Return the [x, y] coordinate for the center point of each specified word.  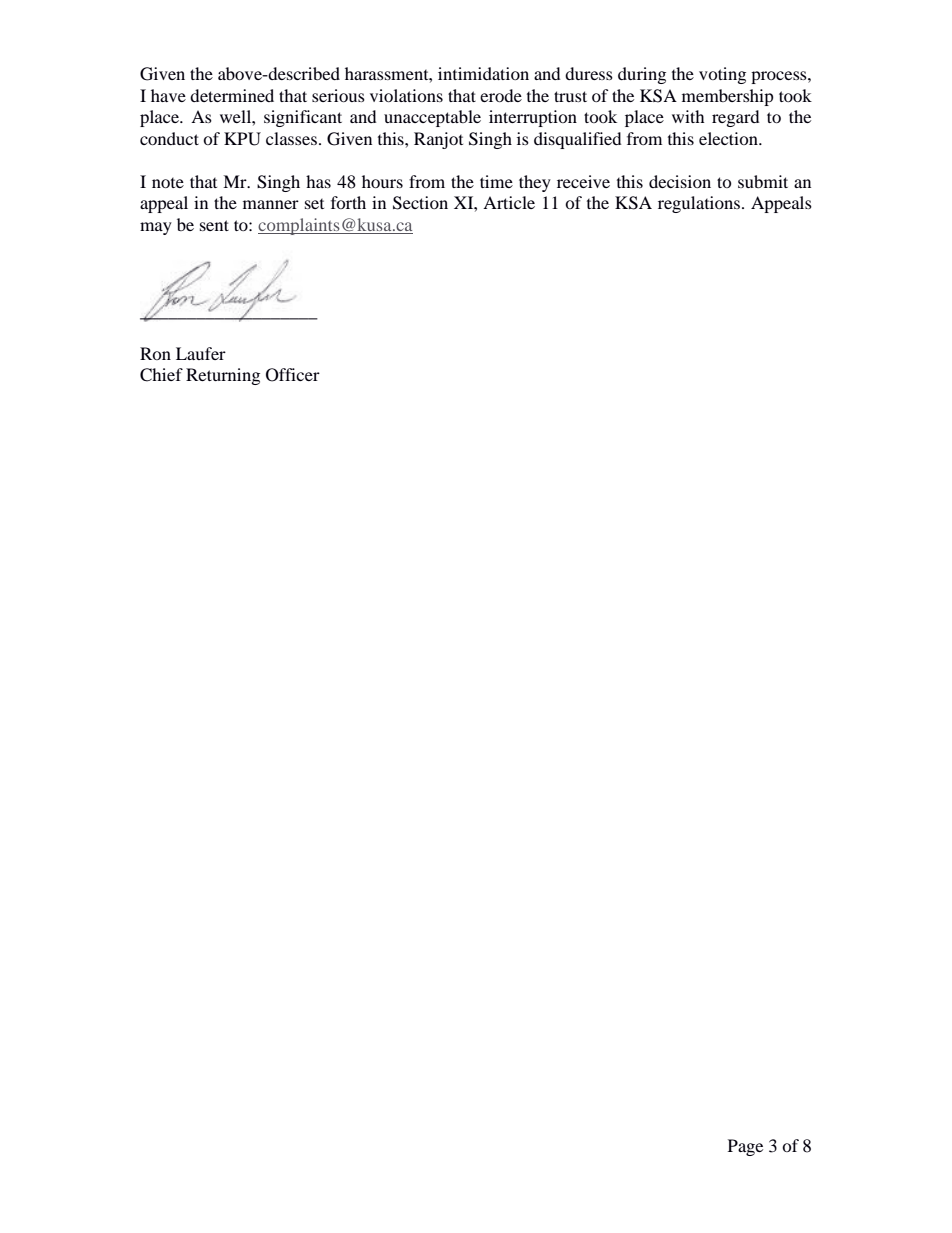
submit [763, 181]
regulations [699, 204]
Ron [155, 353]
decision [680, 181]
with [688, 116]
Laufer [201, 353]
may [156, 228]
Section [420, 203]
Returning [223, 376]
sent [214, 225]
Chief [161, 375]
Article [509, 202]
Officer [293, 375]
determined [232, 95]
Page [745, 1147]
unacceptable [432, 118]
